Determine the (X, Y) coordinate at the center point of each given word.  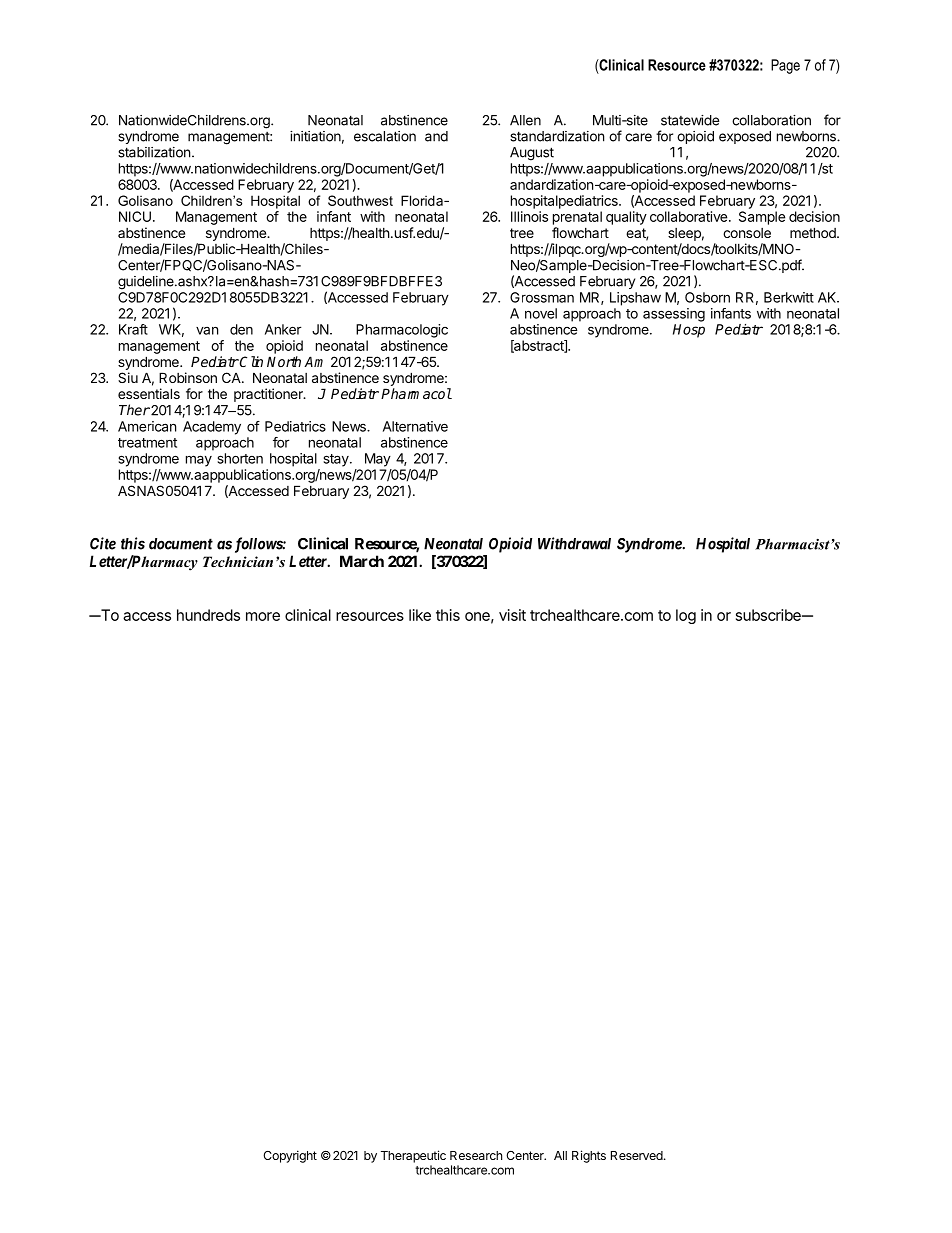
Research (476, 1155)
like (420, 615)
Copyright (290, 1156)
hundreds (208, 615)
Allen (525, 120)
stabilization (154, 152)
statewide (690, 120)
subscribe (769, 615)
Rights (589, 1156)
